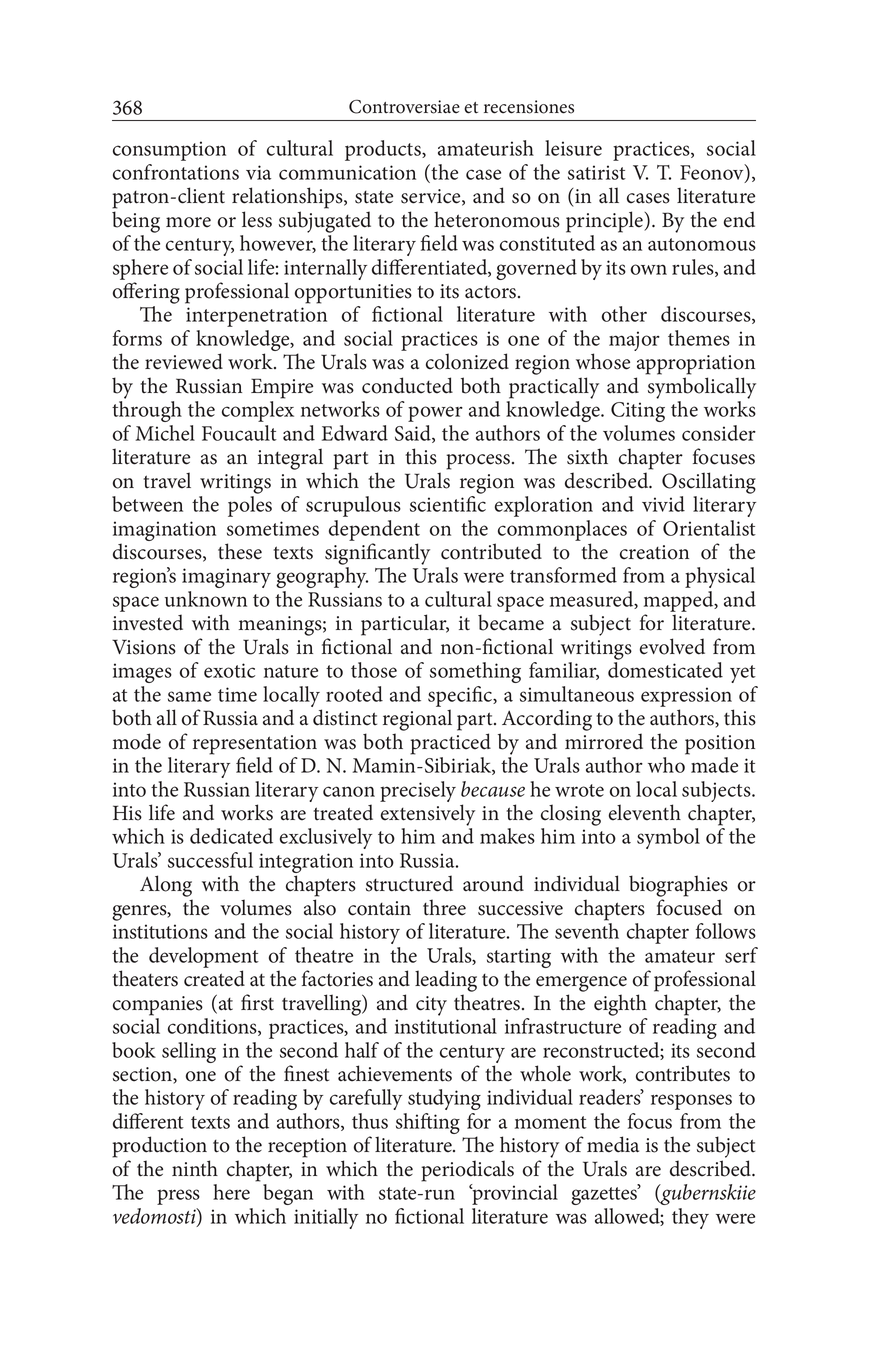 Image resolution: width=896 pixels, height=1345 pixels. What do you see at coordinates (690, 1218) in the screenshot?
I see `they` at bounding box center [690, 1218].
